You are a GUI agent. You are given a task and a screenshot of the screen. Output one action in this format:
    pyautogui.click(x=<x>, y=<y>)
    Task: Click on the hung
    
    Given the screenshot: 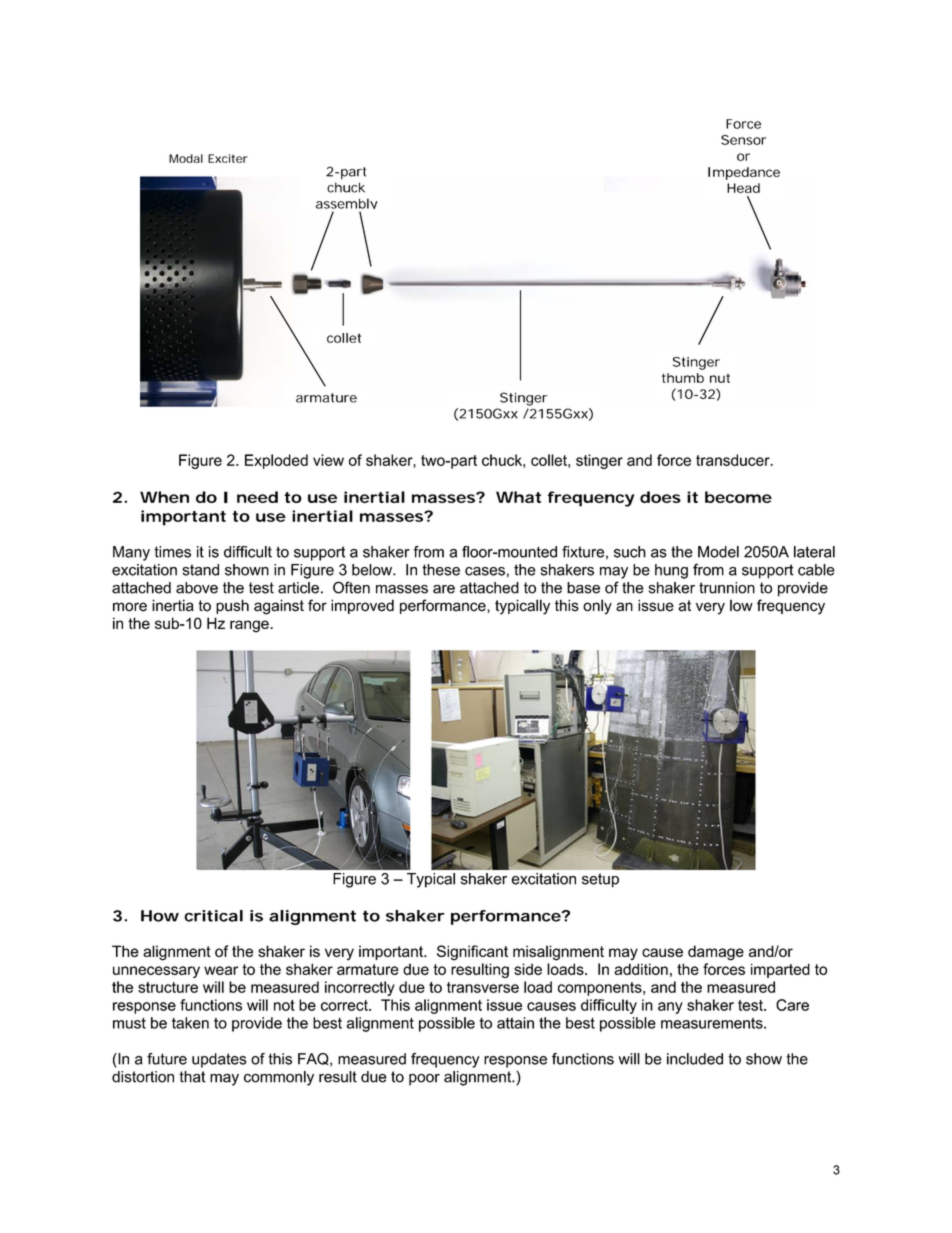 What is the action you would take?
    pyautogui.click(x=671, y=571)
